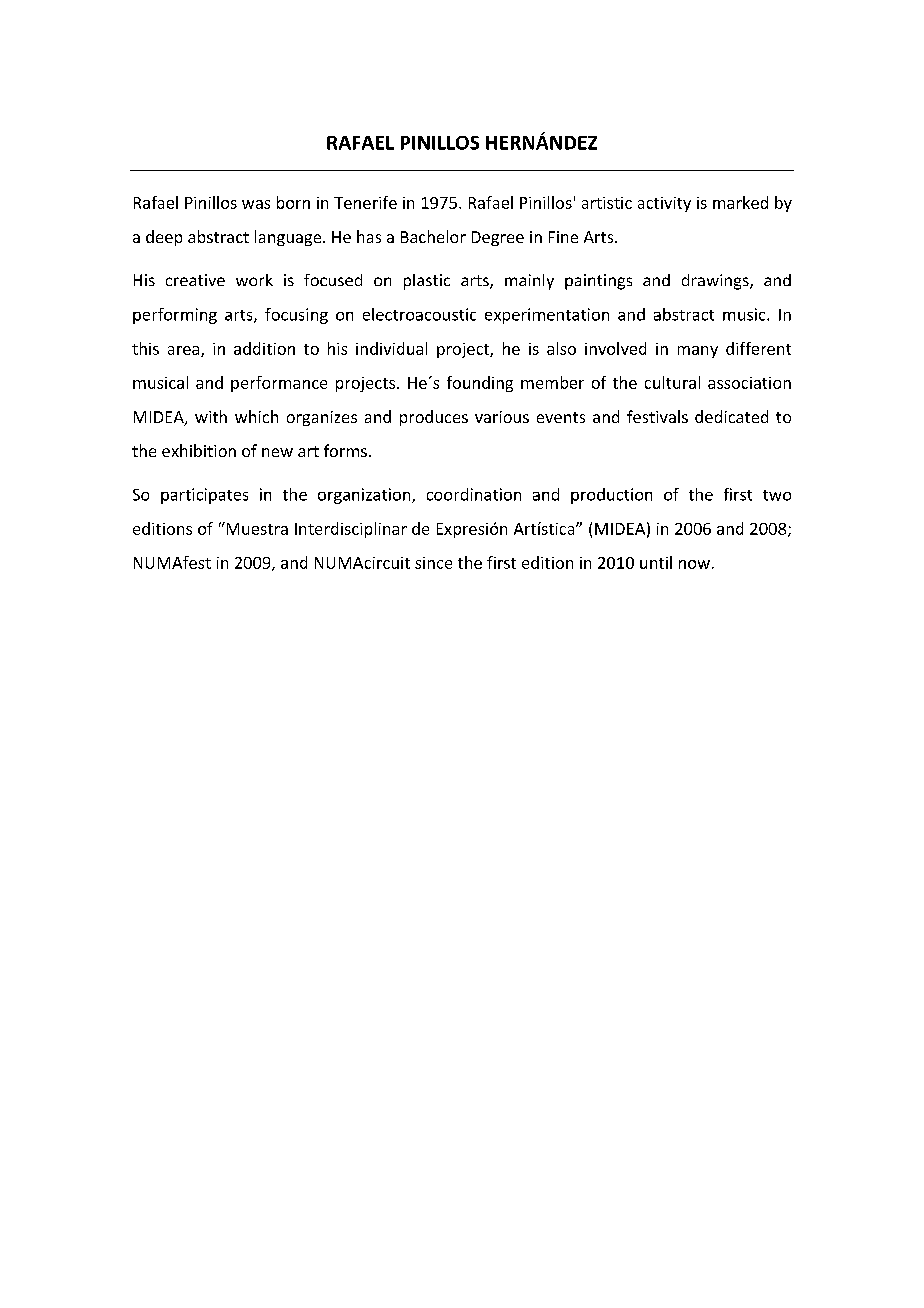 The image size is (924, 1308). I want to click on produces, so click(434, 418).
